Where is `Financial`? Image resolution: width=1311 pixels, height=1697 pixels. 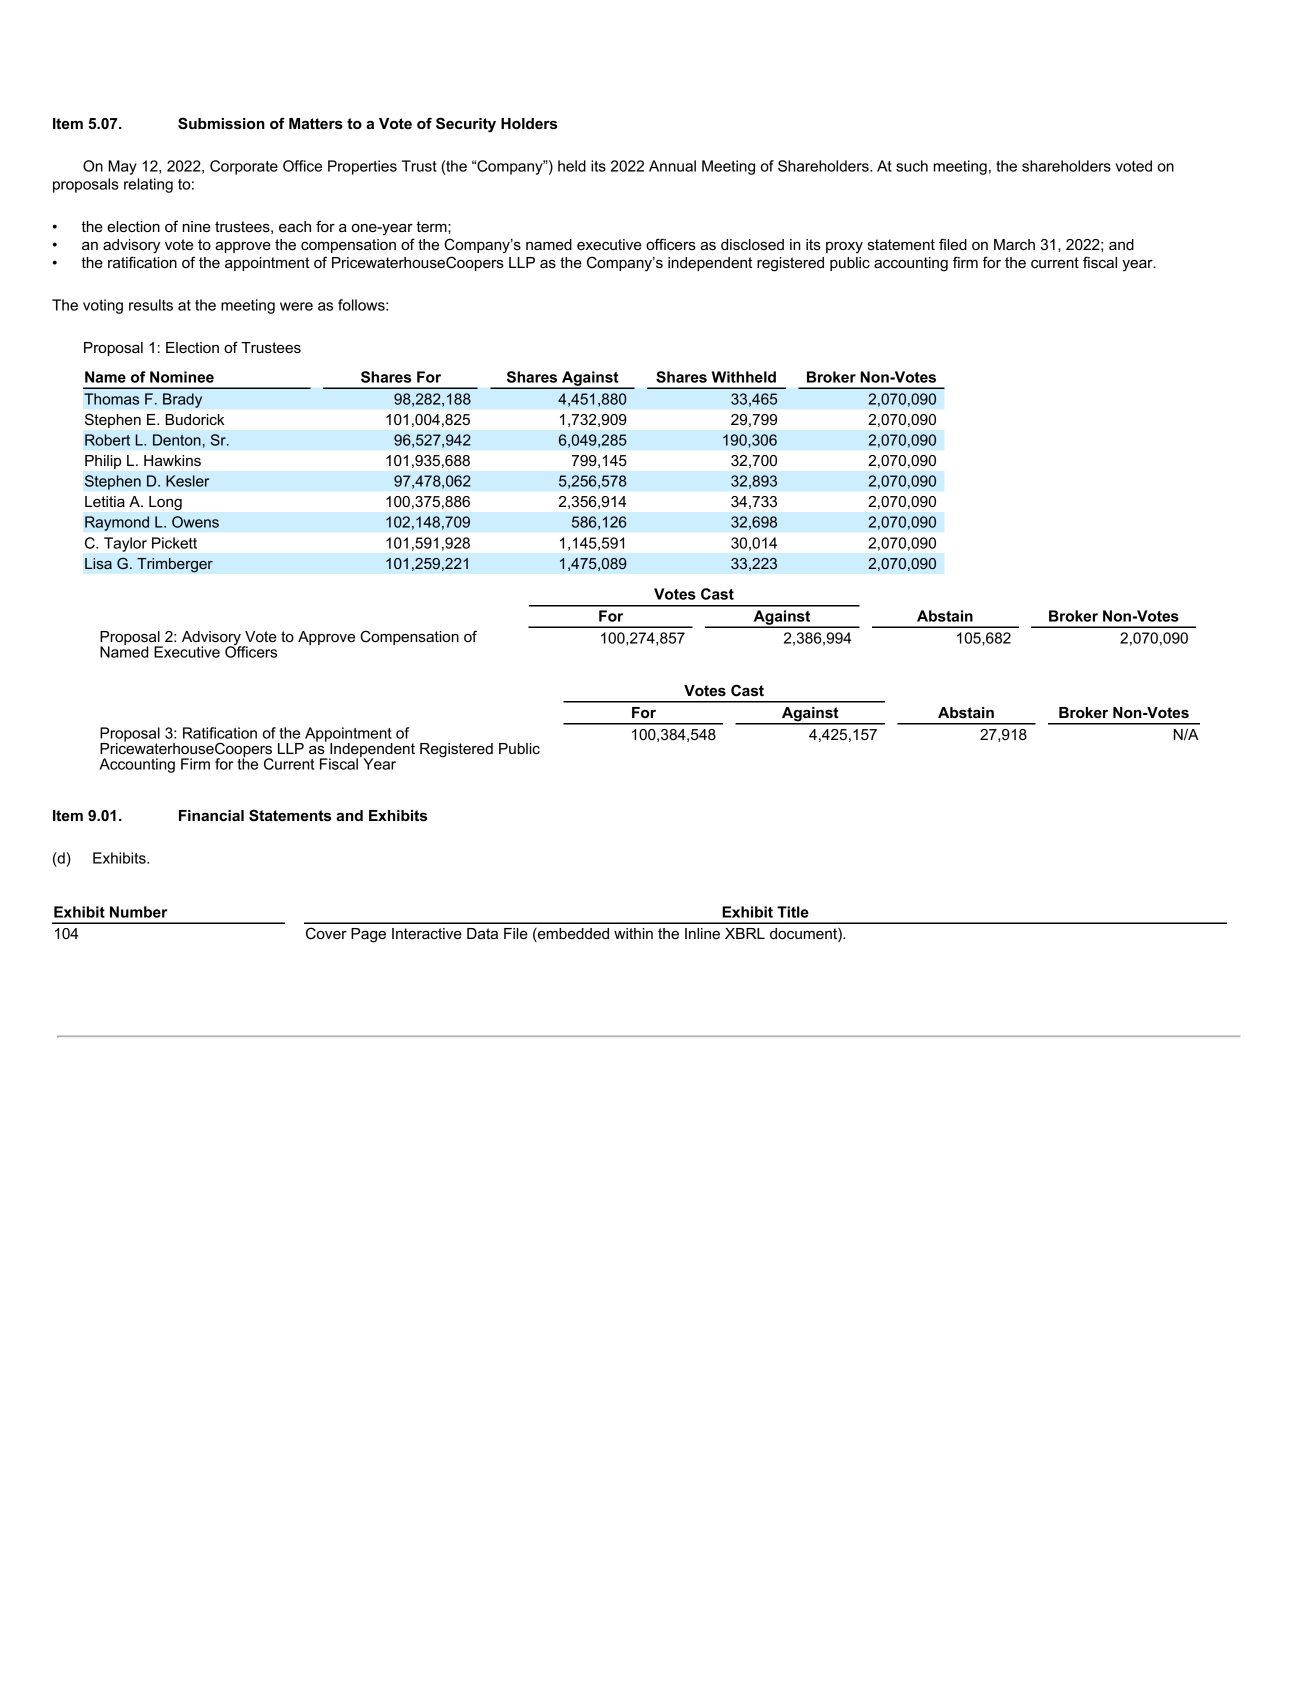
Financial is located at coordinates (211, 815).
